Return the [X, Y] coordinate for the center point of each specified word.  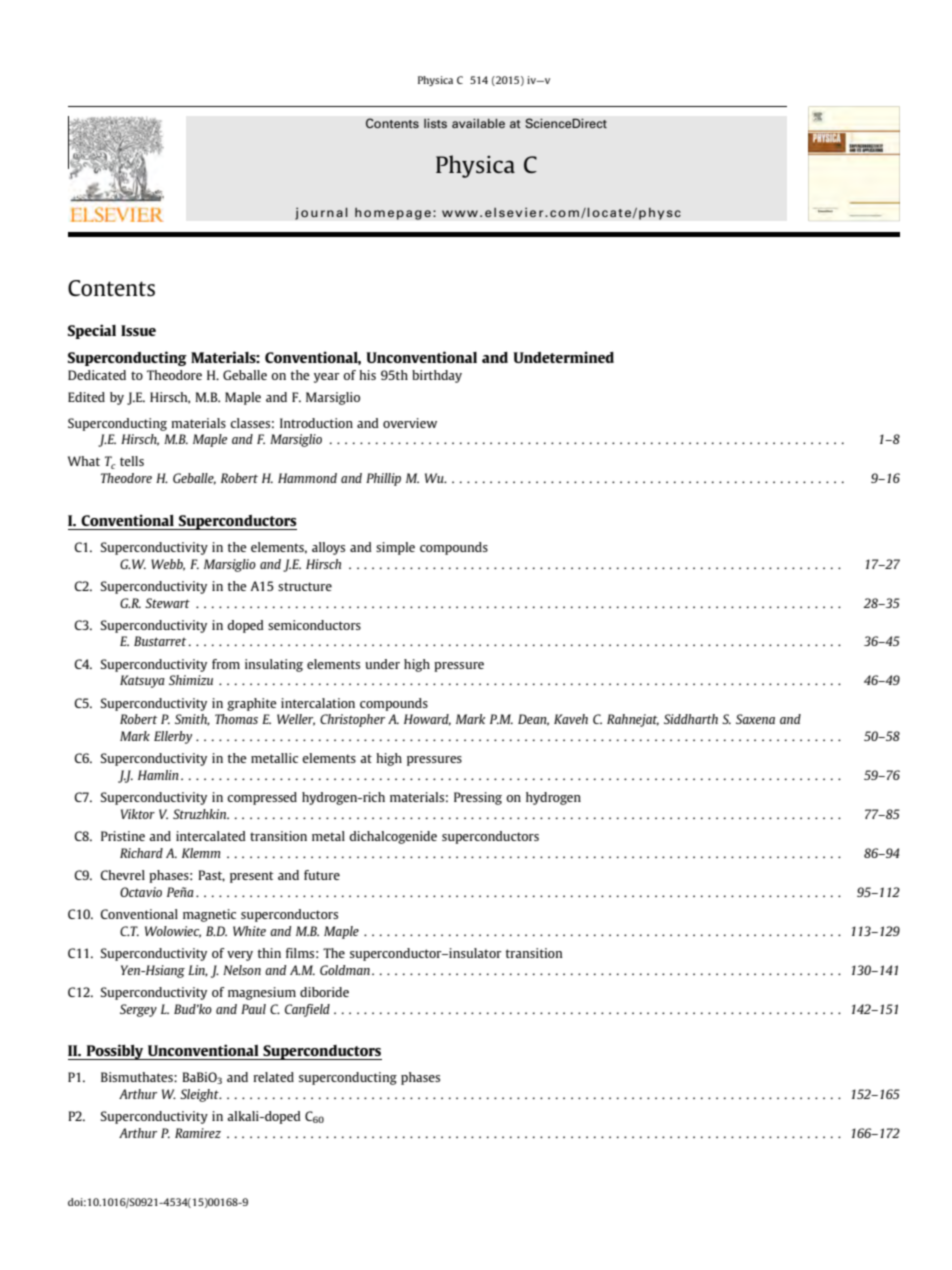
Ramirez [198, 1133]
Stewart [167, 603]
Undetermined [563, 357]
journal [321, 213]
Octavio [141, 892]
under [382, 664]
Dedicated [97, 375]
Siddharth [691, 719]
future [322, 875]
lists [435, 123]
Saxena [755, 719]
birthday [437, 376]
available [478, 123]
